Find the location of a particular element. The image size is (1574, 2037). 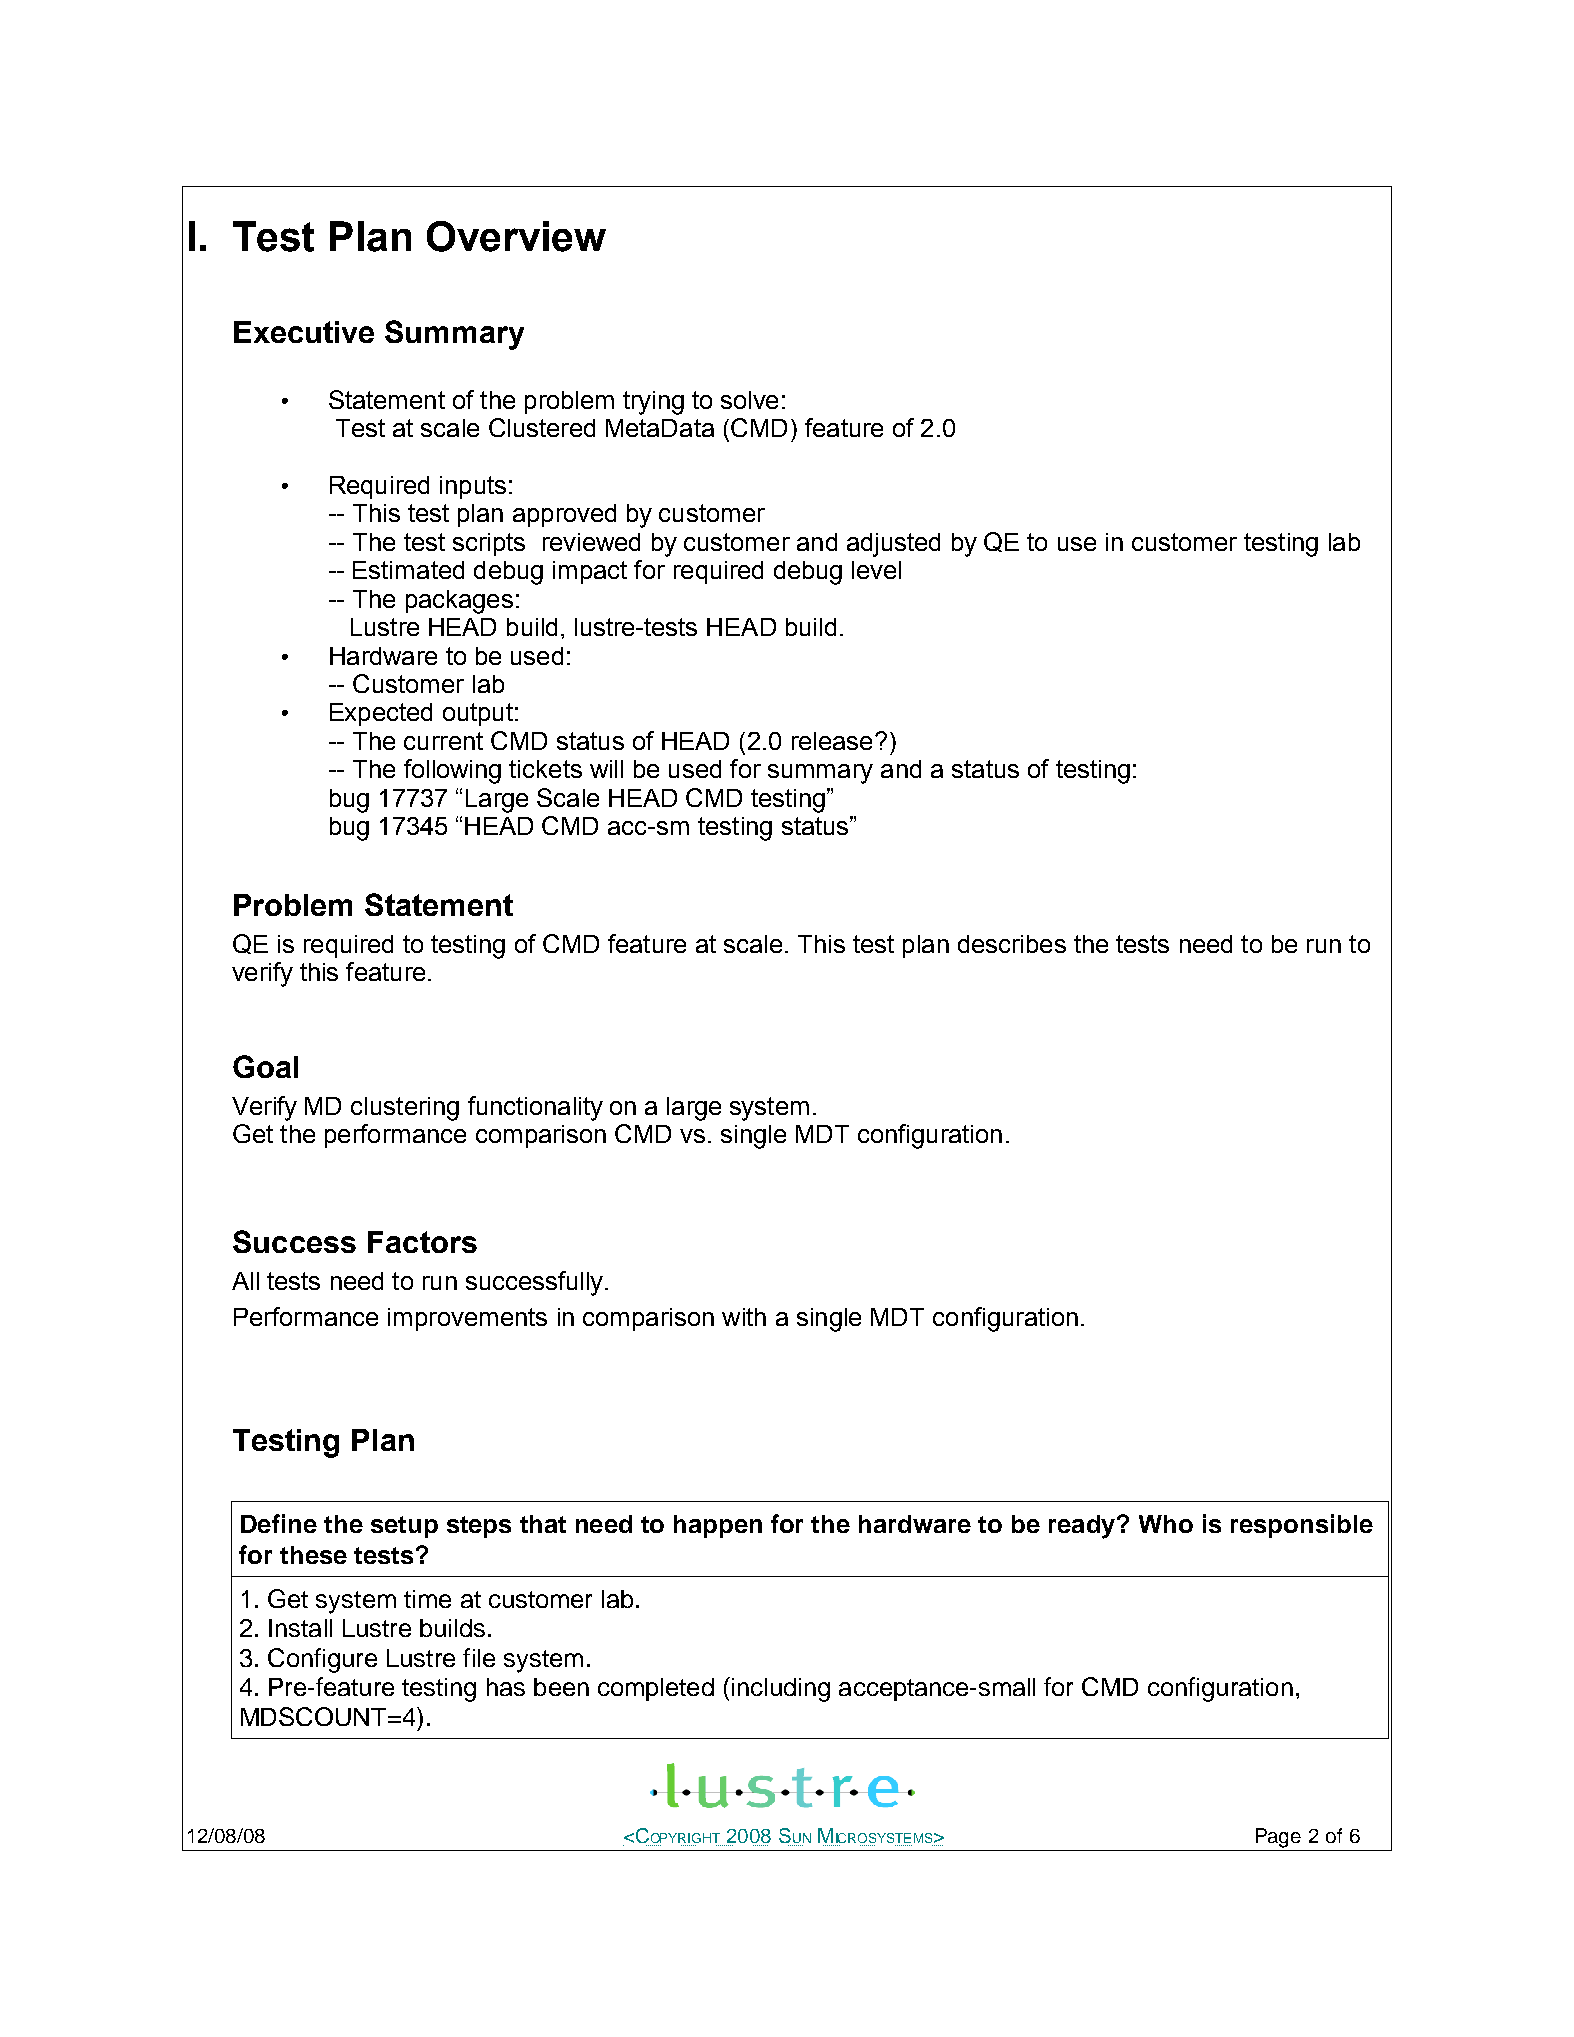

adjusted is located at coordinates (893, 545).
